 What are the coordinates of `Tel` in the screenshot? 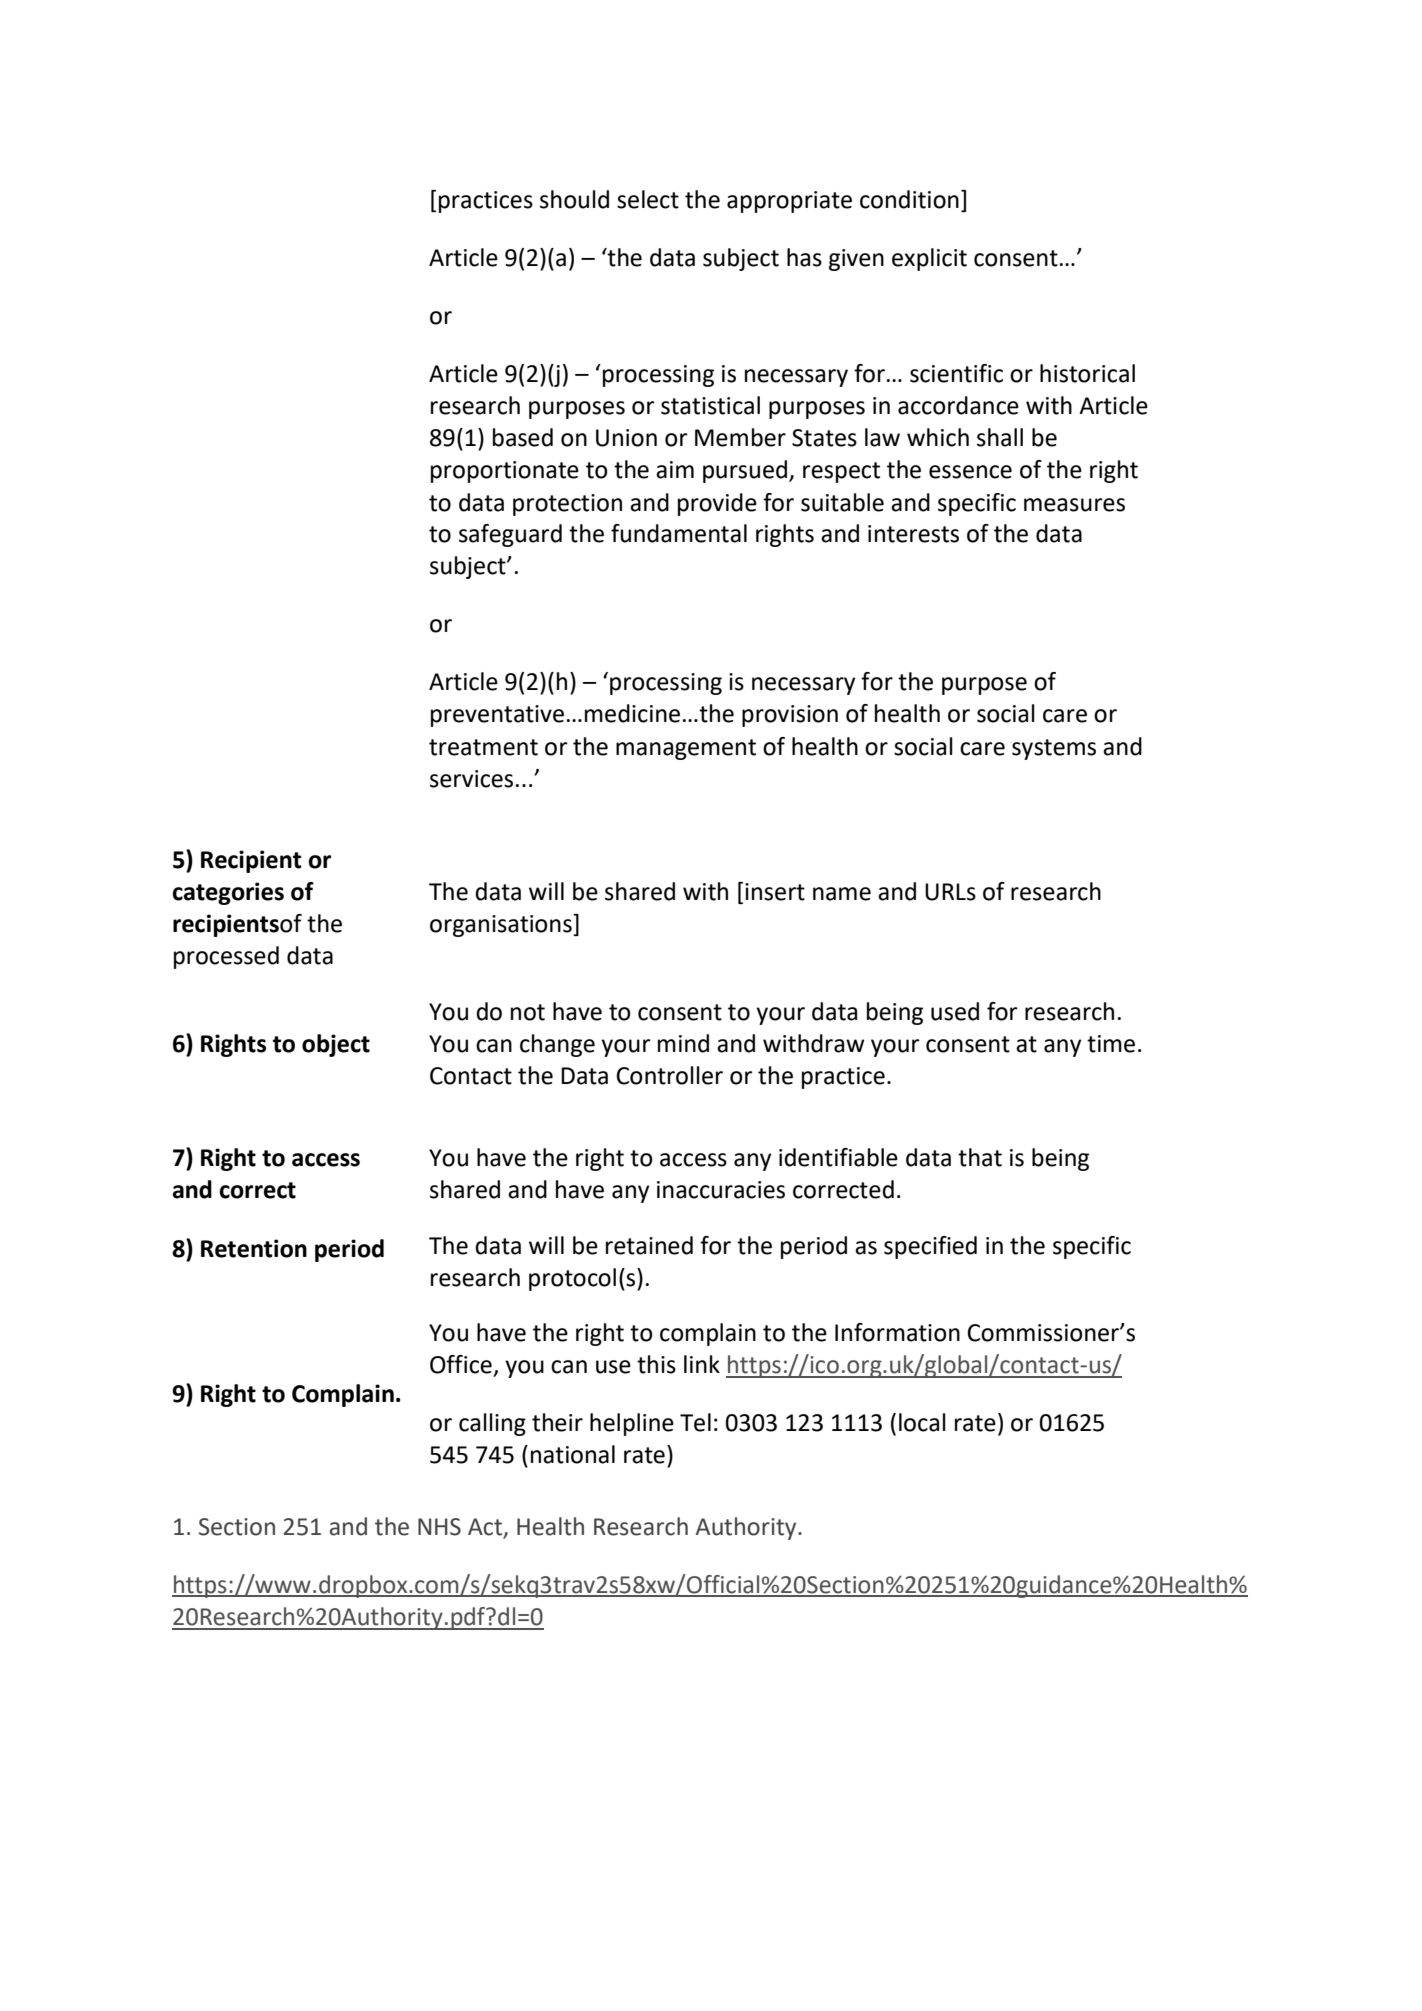 It's located at (695, 1422).
